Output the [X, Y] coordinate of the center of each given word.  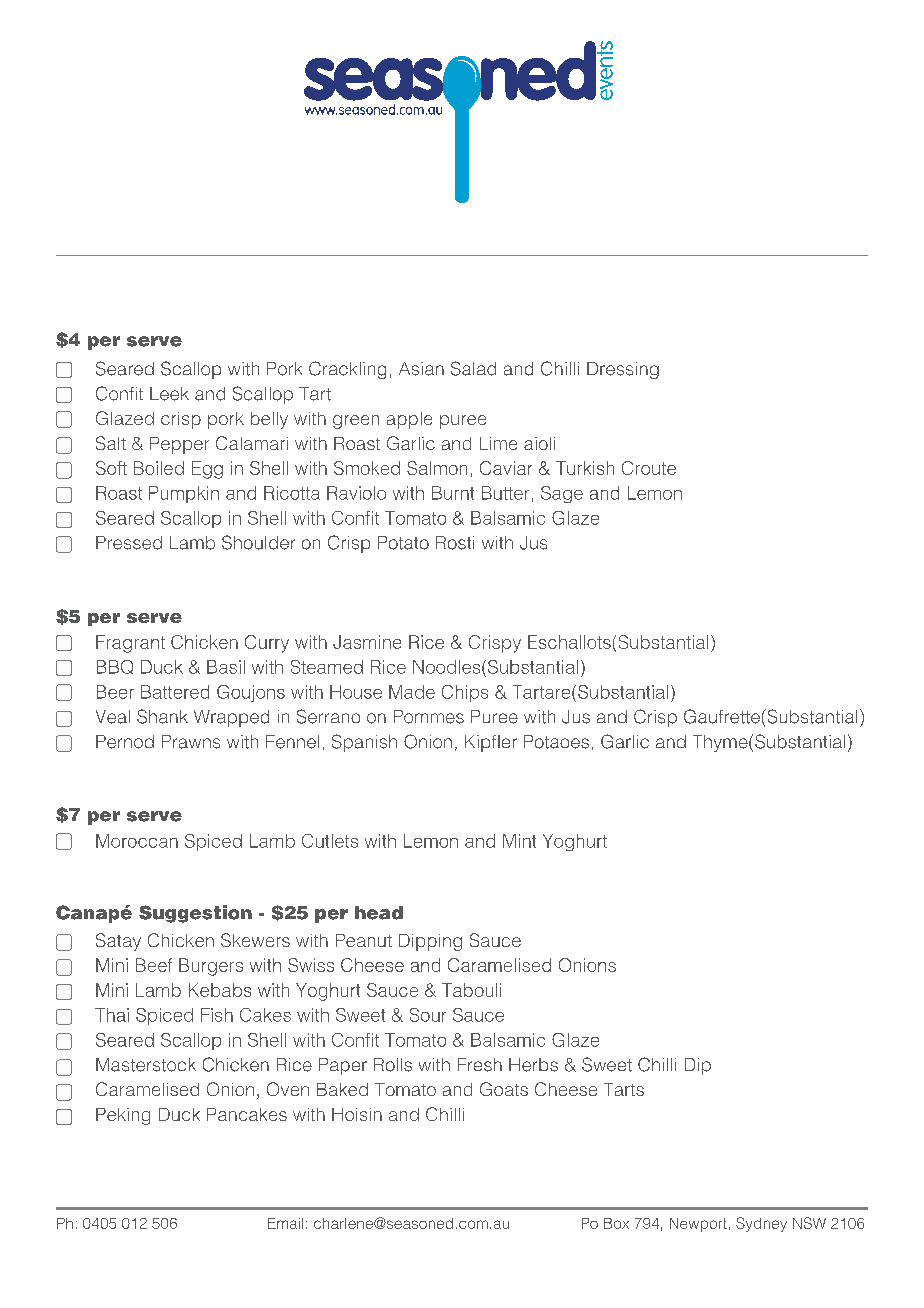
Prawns [191, 742]
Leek [169, 394]
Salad [473, 368]
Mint [519, 841]
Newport [698, 1225]
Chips [465, 693]
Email [285, 1223]
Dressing [623, 370]
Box [616, 1223]
